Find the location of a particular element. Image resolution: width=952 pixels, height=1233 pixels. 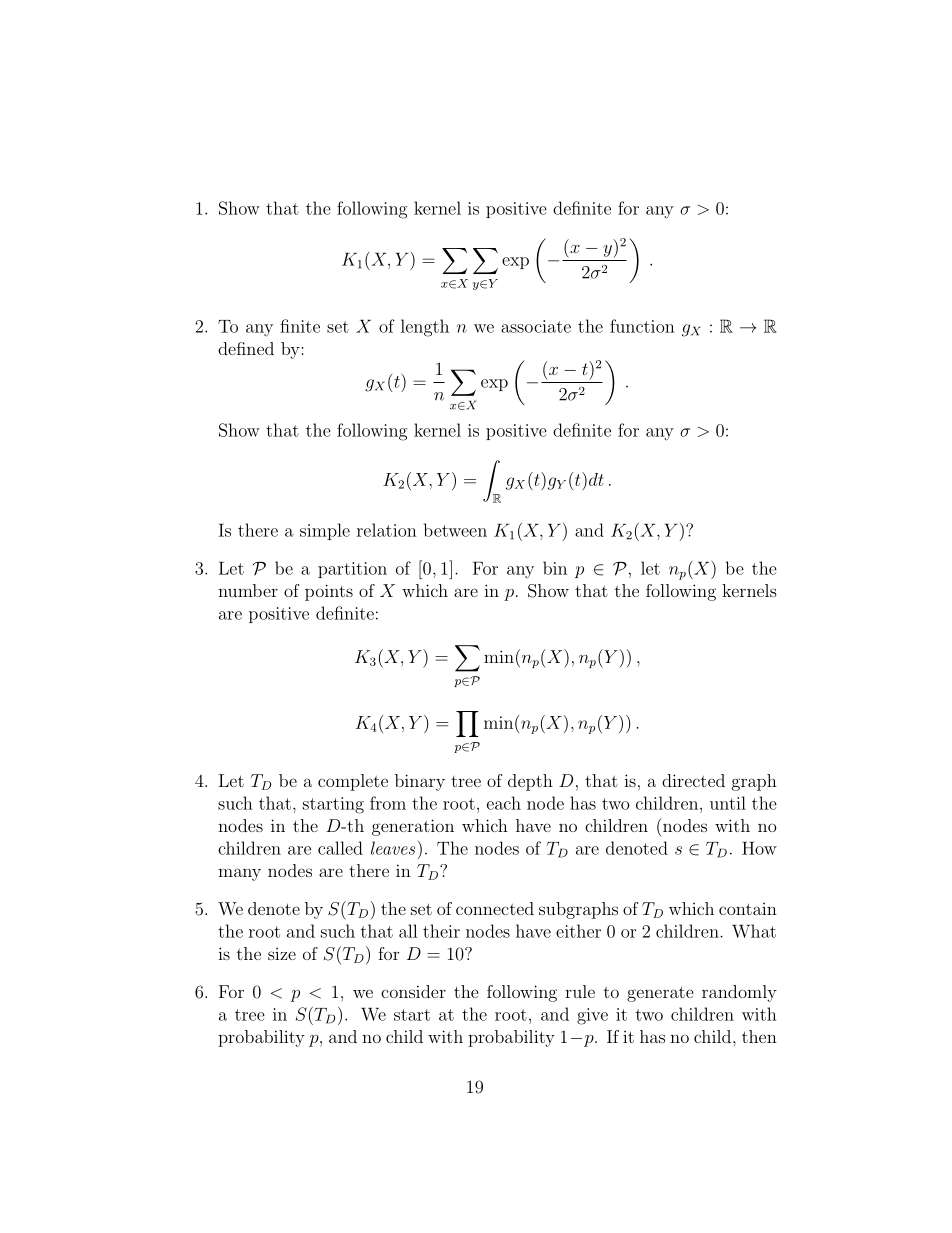

function is located at coordinates (642, 326).
